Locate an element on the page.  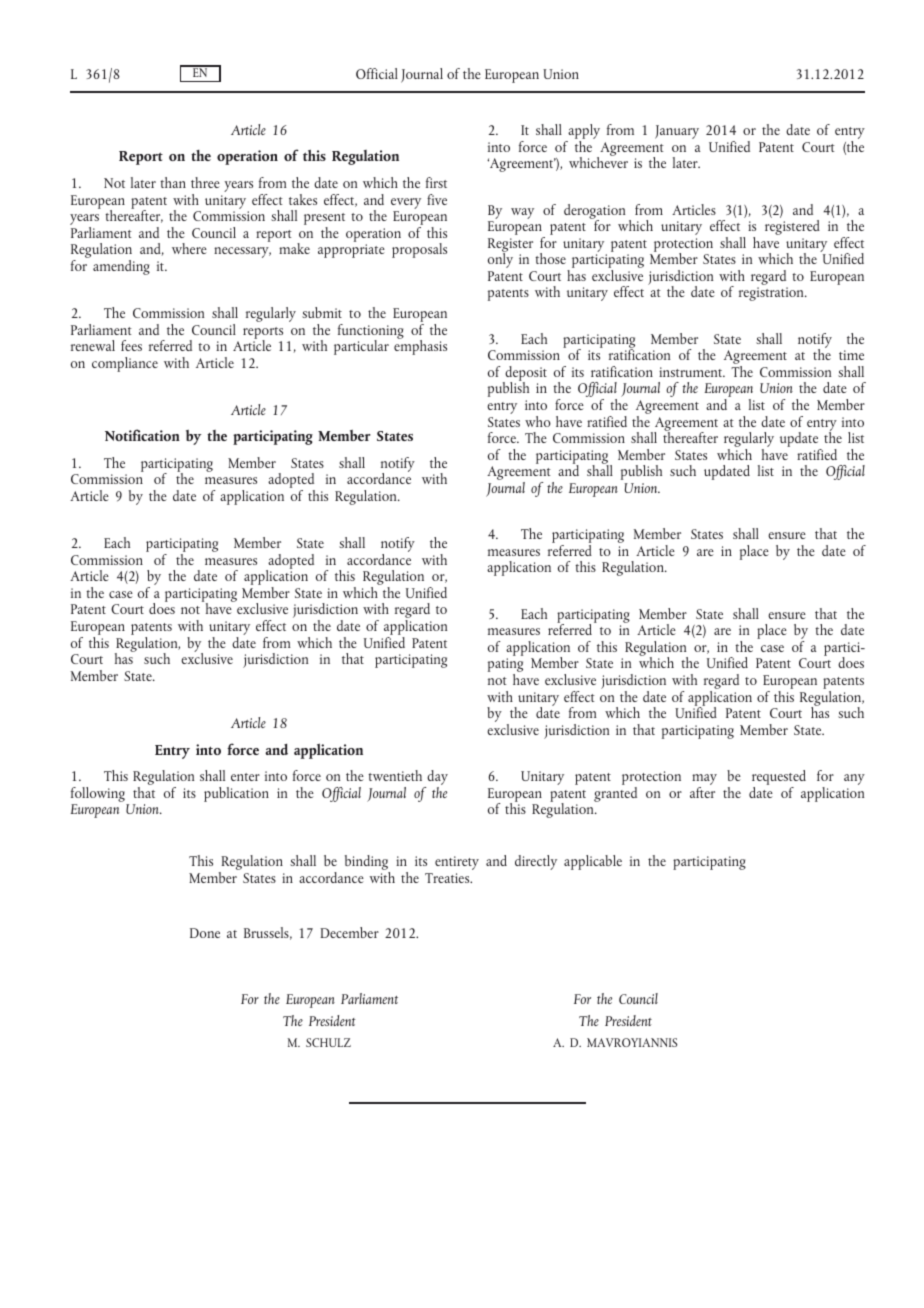
who is located at coordinates (538, 421).
